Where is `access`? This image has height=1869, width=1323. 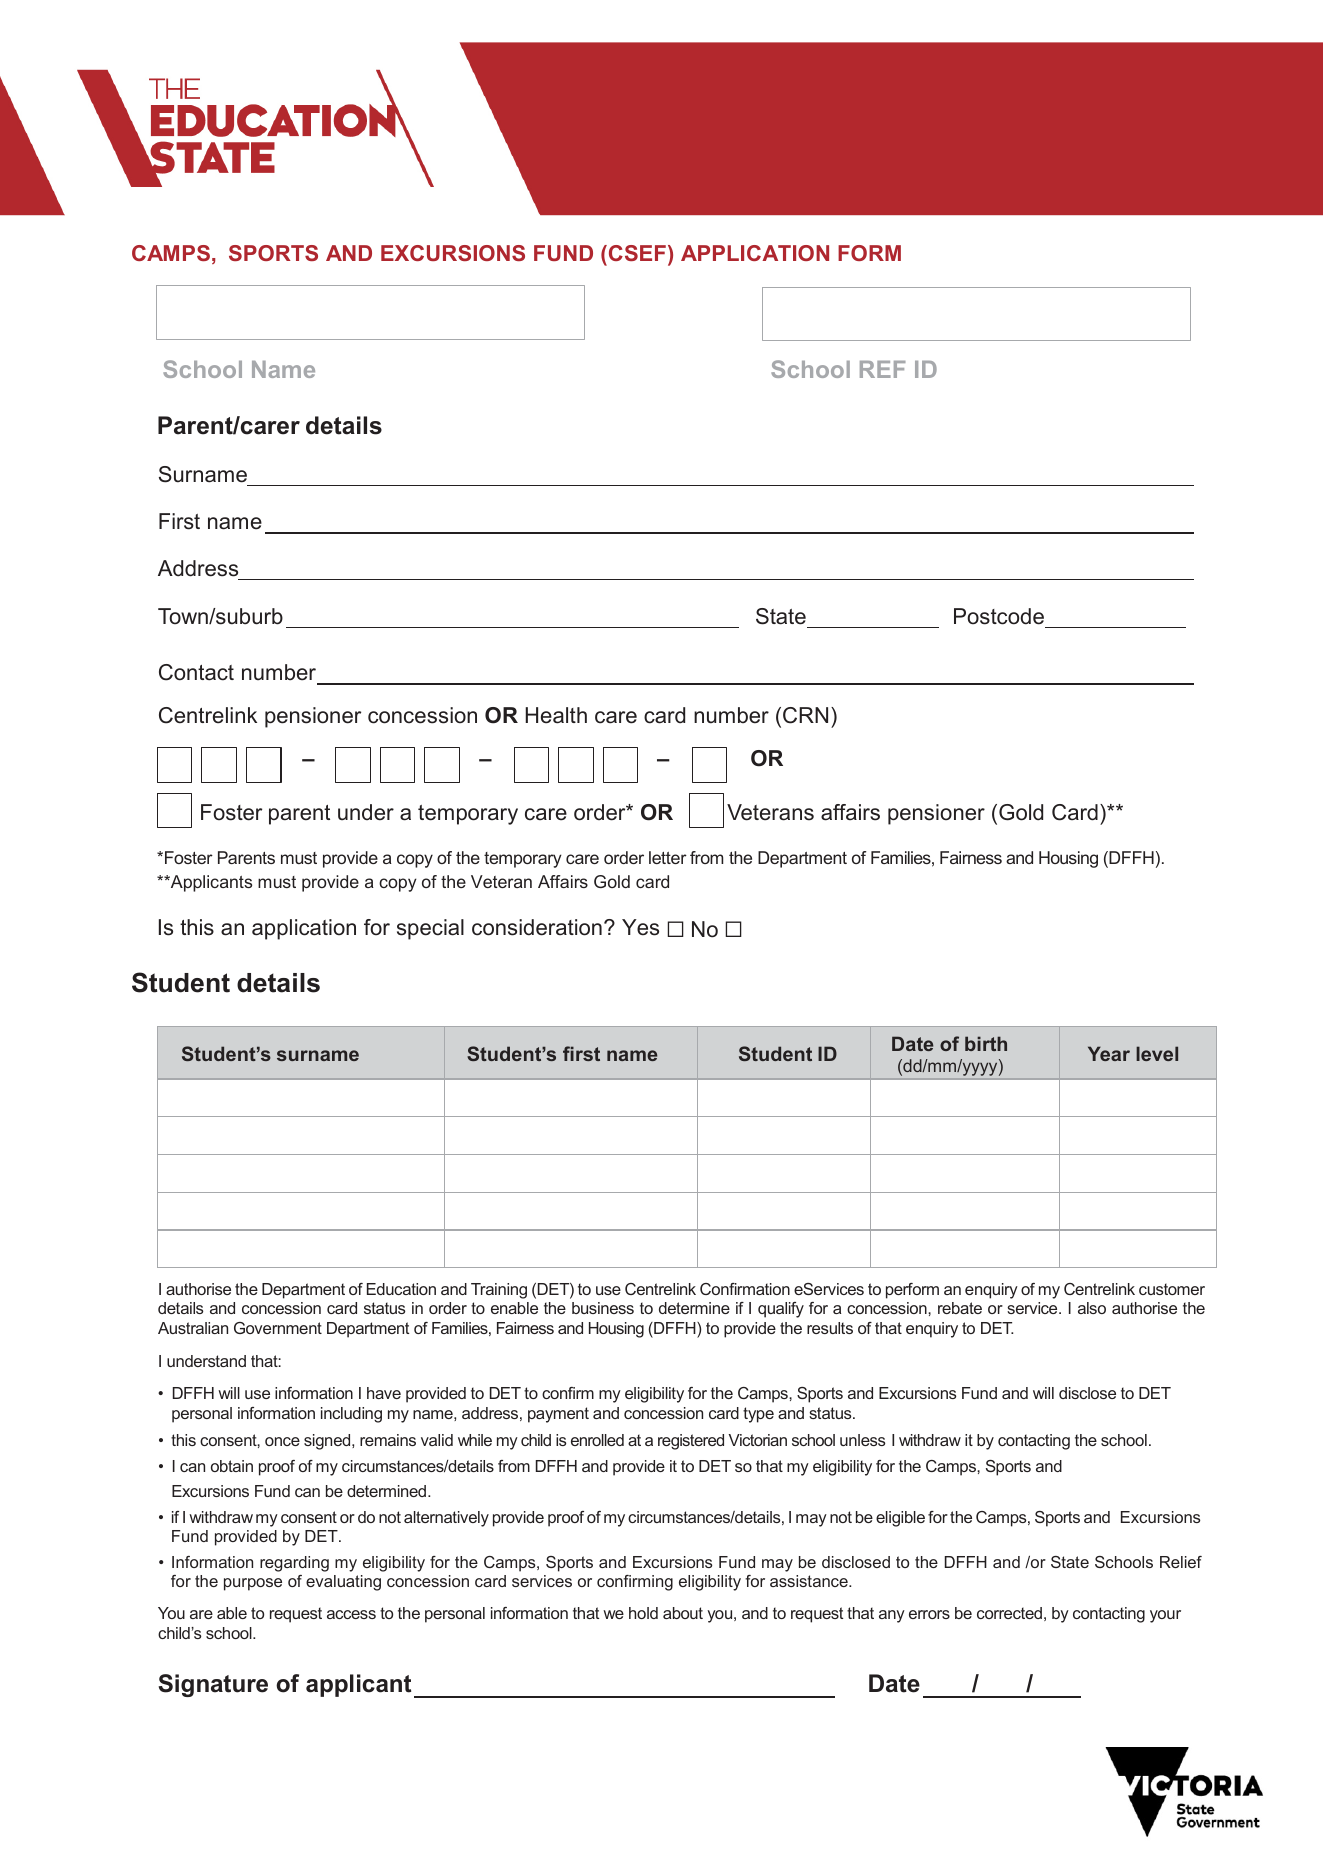 access is located at coordinates (351, 1614).
